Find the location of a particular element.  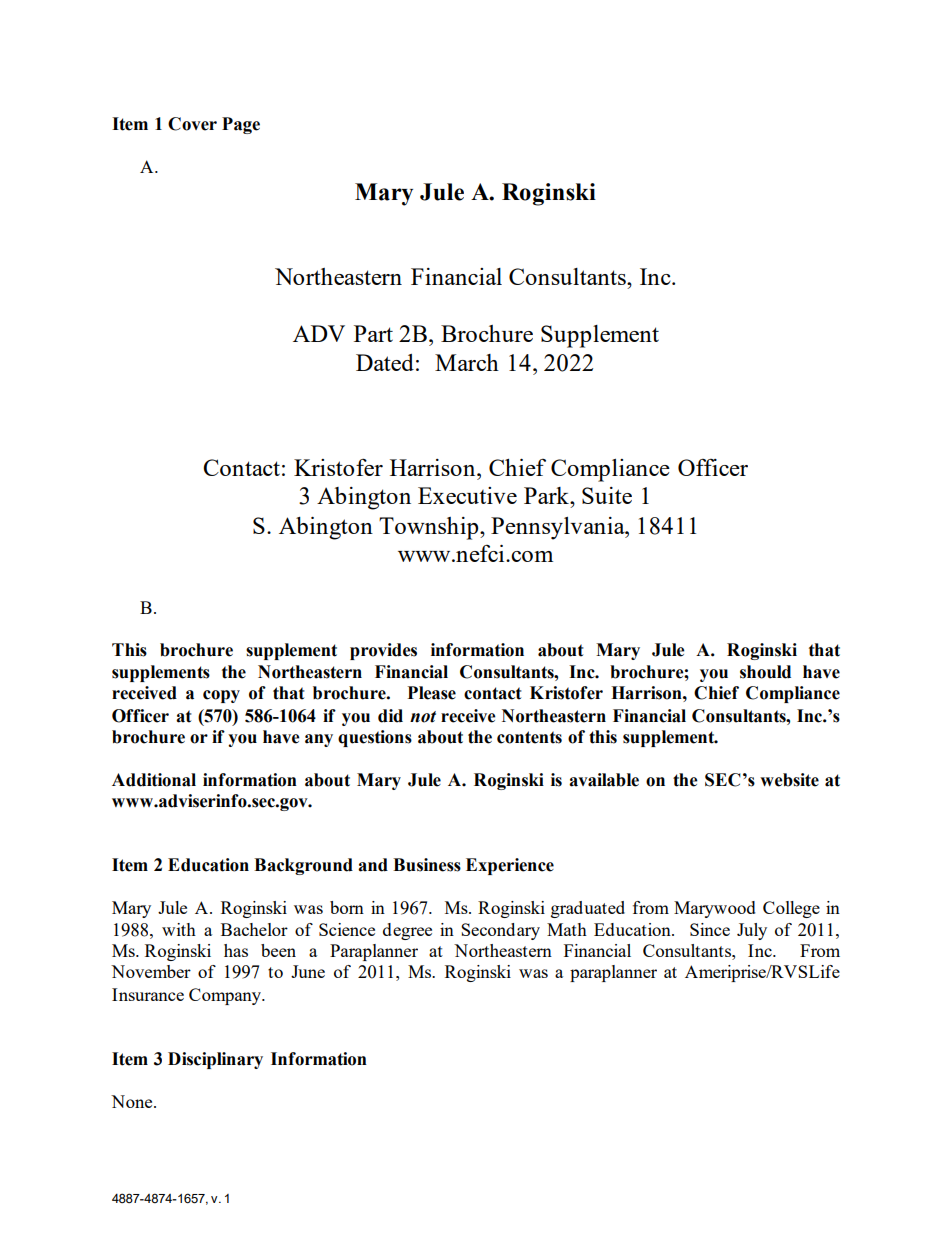

Since is located at coordinates (710, 929).
